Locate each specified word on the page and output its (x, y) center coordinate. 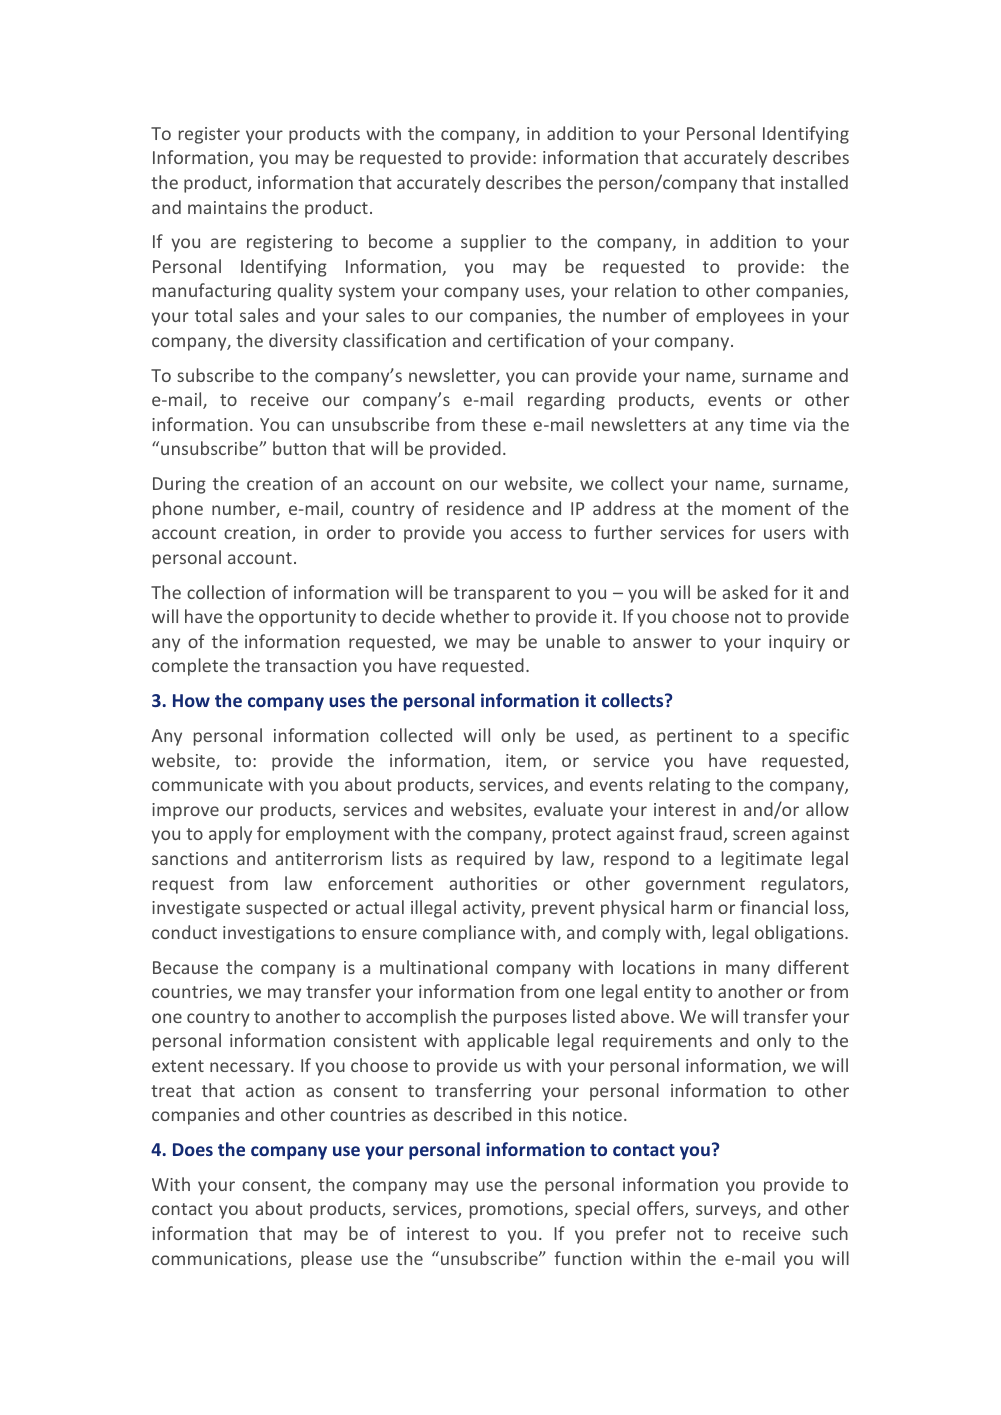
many (748, 971)
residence (485, 508)
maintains (227, 207)
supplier (493, 243)
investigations (279, 934)
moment (756, 509)
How (191, 700)
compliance (469, 934)
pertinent (694, 737)
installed (814, 182)
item (525, 762)
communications (220, 1260)
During (179, 485)
